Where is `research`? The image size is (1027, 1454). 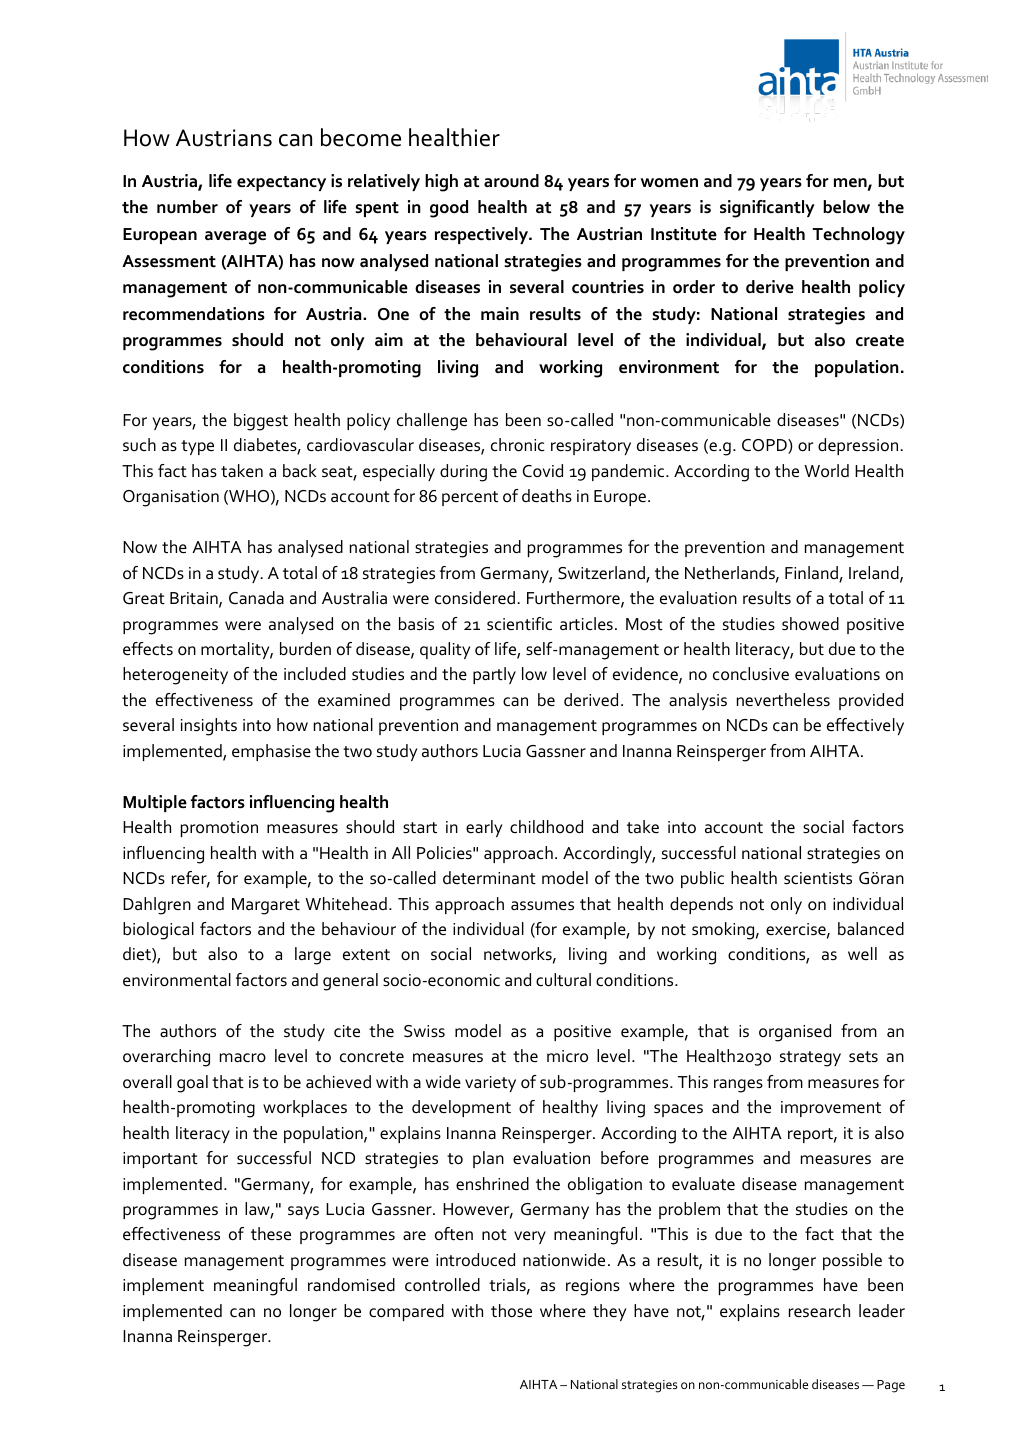 research is located at coordinates (819, 1311).
